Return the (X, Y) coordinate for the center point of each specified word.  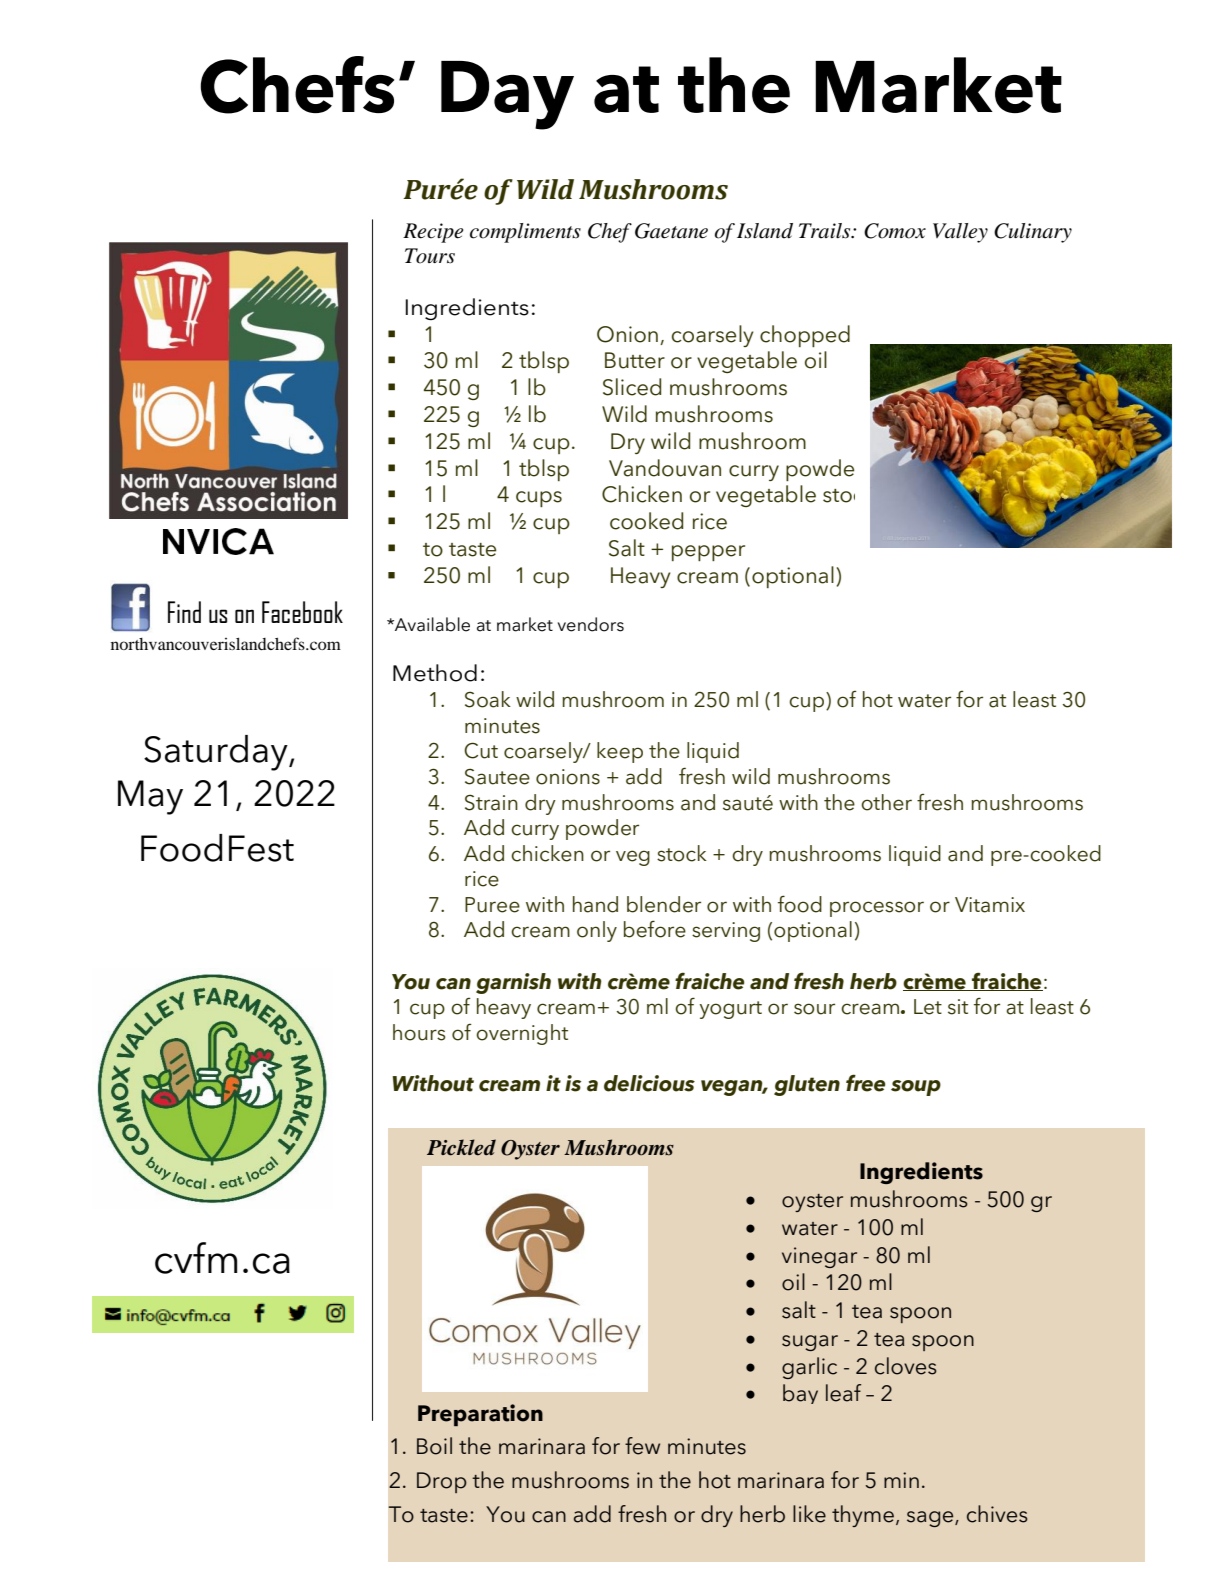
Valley (960, 233)
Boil (434, 1446)
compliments (525, 233)
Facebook (302, 612)
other (886, 802)
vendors (591, 624)
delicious (649, 1083)
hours (419, 1032)
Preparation (480, 1415)
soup (916, 1088)
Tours (430, 256)
